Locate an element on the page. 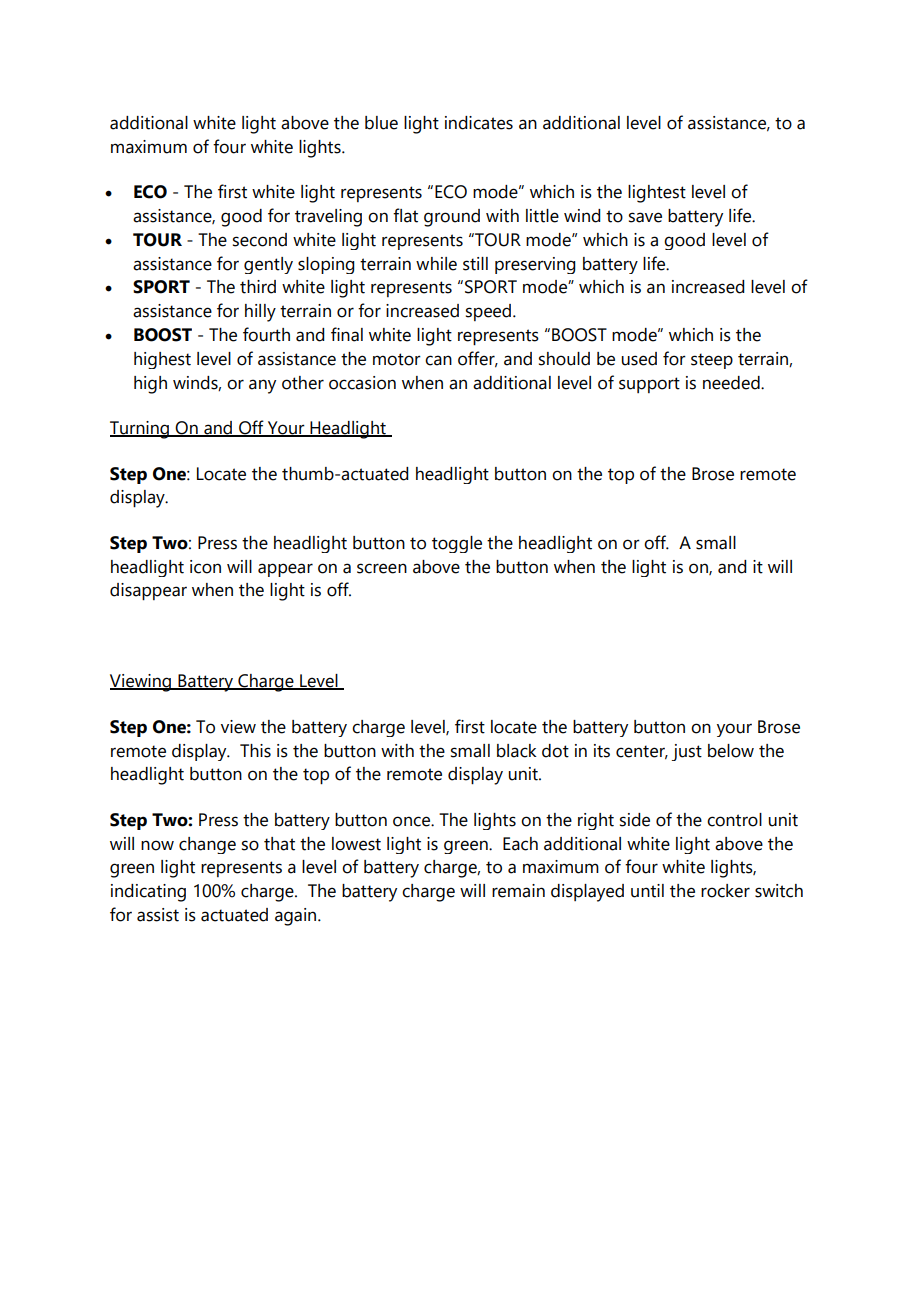 This document has width=924, height=1308. speed is located at coordinates (490, 312).
